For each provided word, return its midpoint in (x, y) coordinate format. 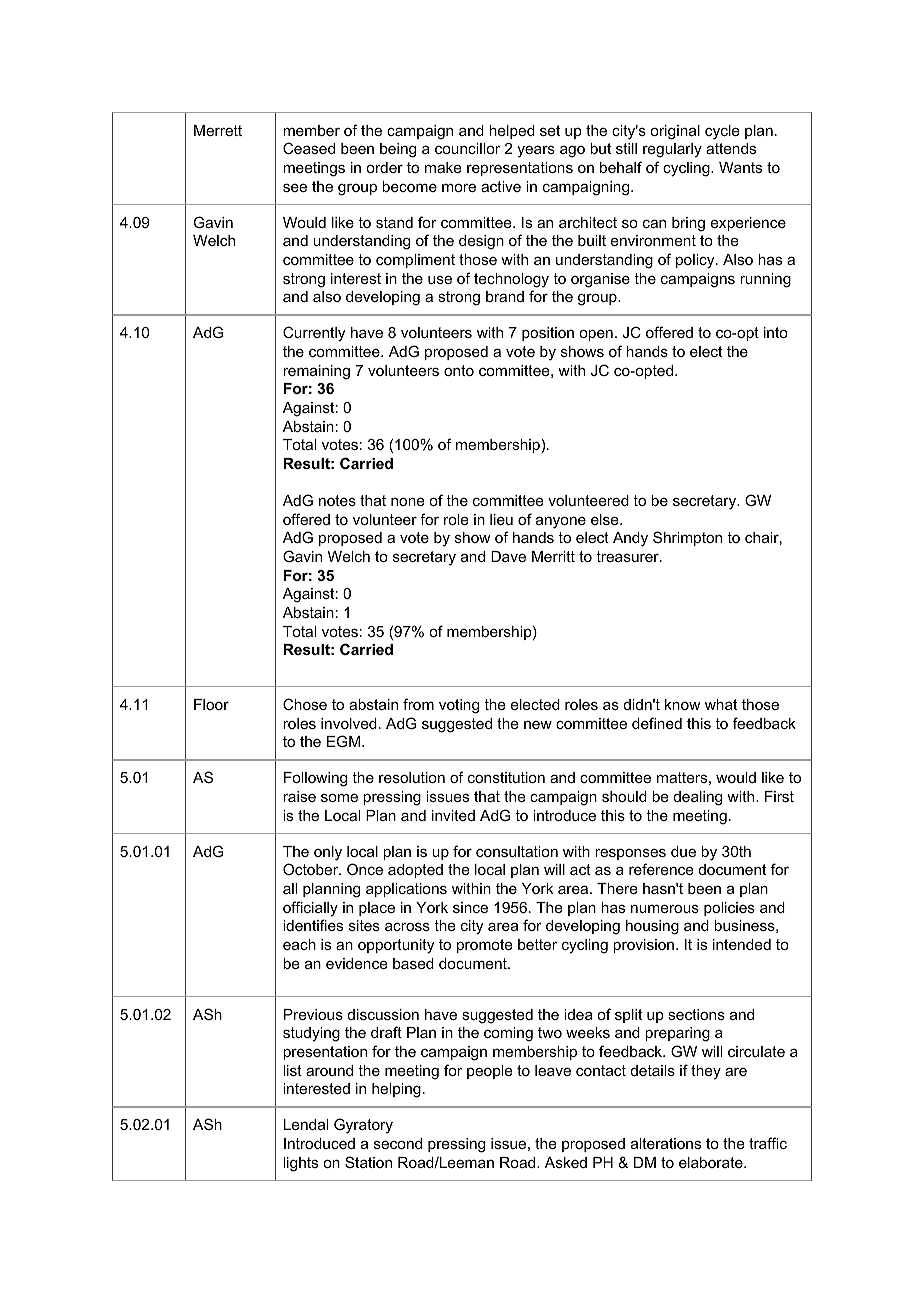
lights (300, 1164)
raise (299, 796)
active (501, 186)
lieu (501, 519)
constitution (506, 777)
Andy (630, 539)
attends (731, 148)
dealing (698, 798)
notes (337, 500)
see (295, 187)
